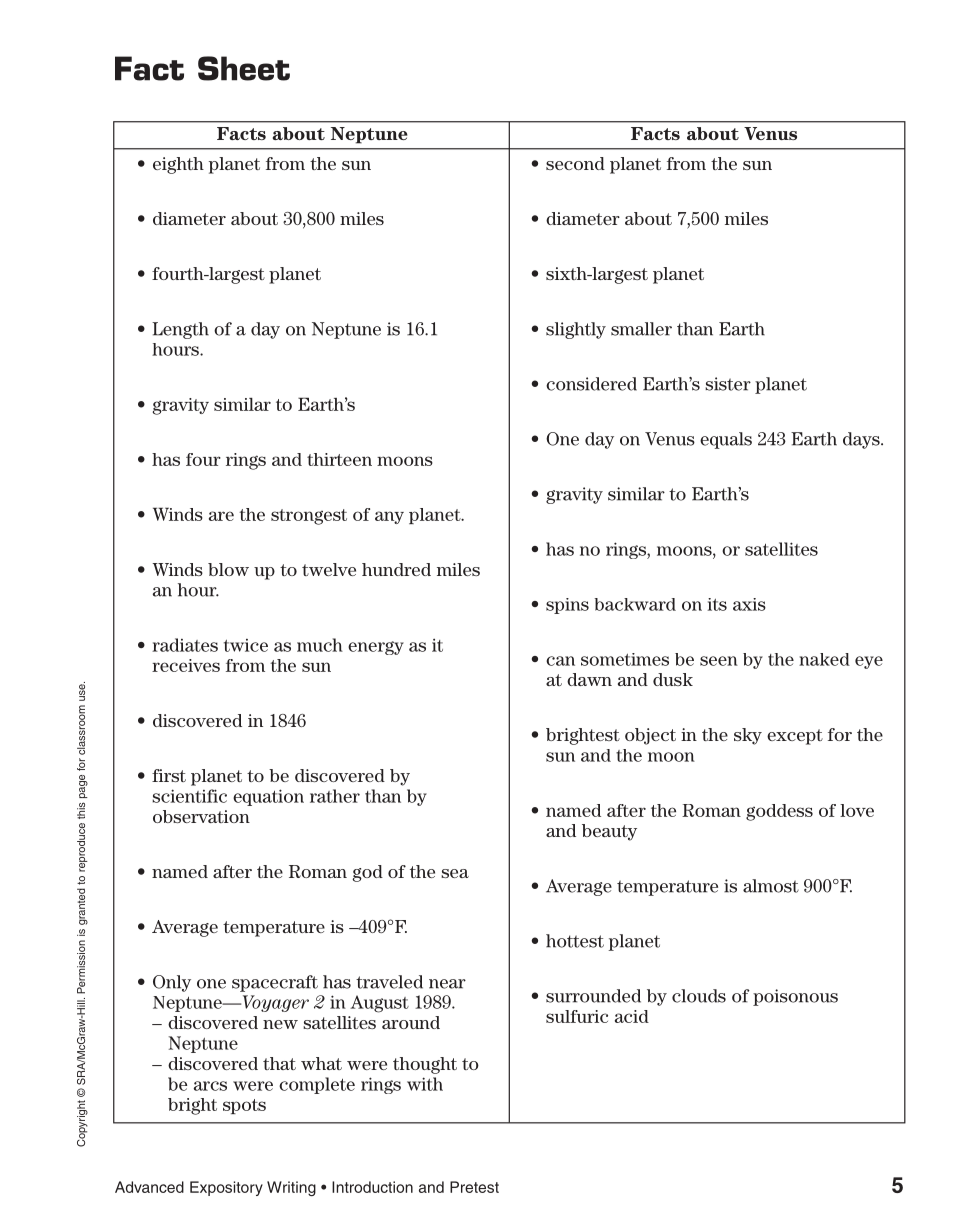 This document has height=1232, width=962. Describe the element at coordinates (591, 384) in the document. I see `considered` at that location.
